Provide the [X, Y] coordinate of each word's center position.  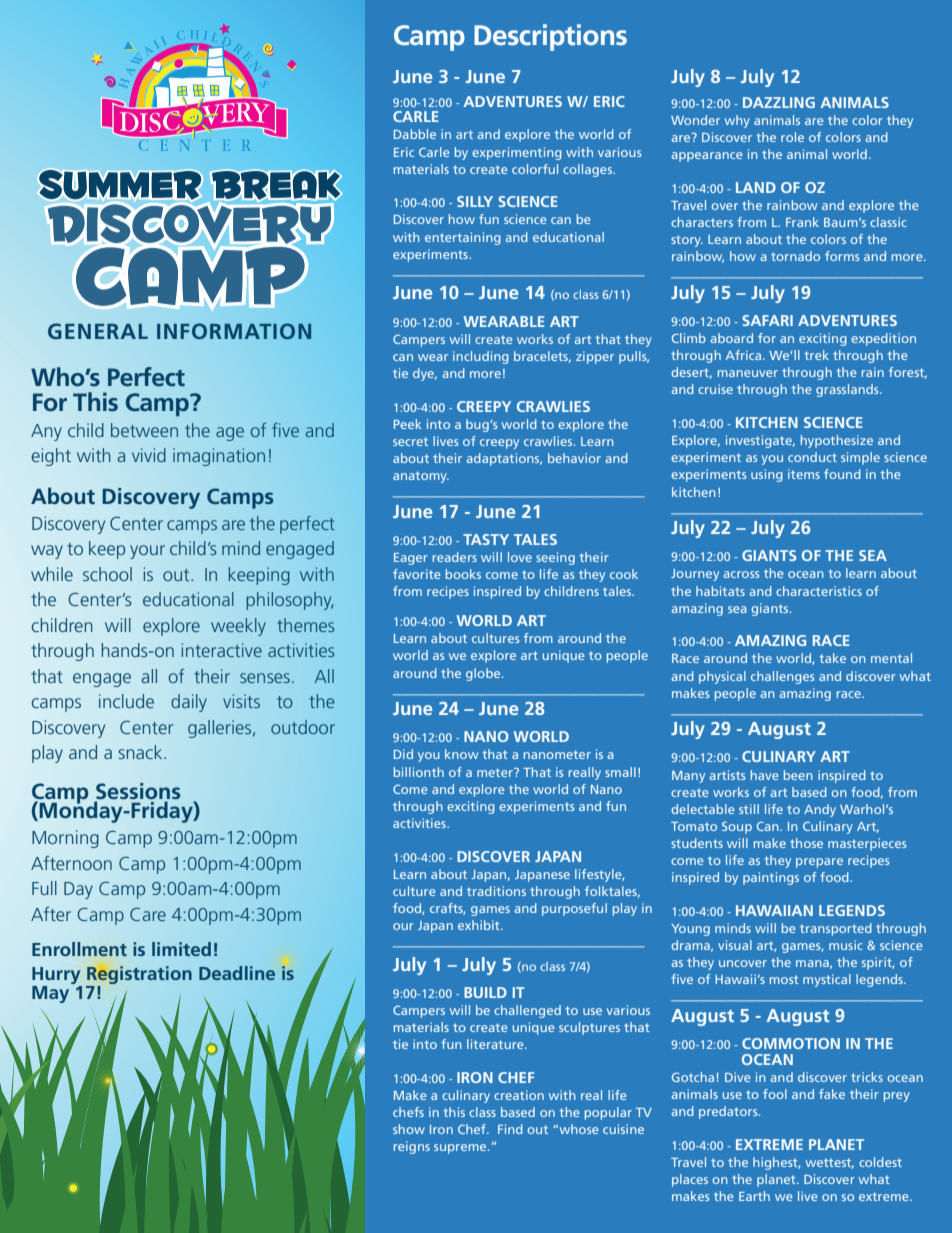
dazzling [779, 102]
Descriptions [550, 37]
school [107, 574]
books [463, 574]
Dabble [415, 134]
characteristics [819, 591]
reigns [412, 1147]
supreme [461, 1149]
